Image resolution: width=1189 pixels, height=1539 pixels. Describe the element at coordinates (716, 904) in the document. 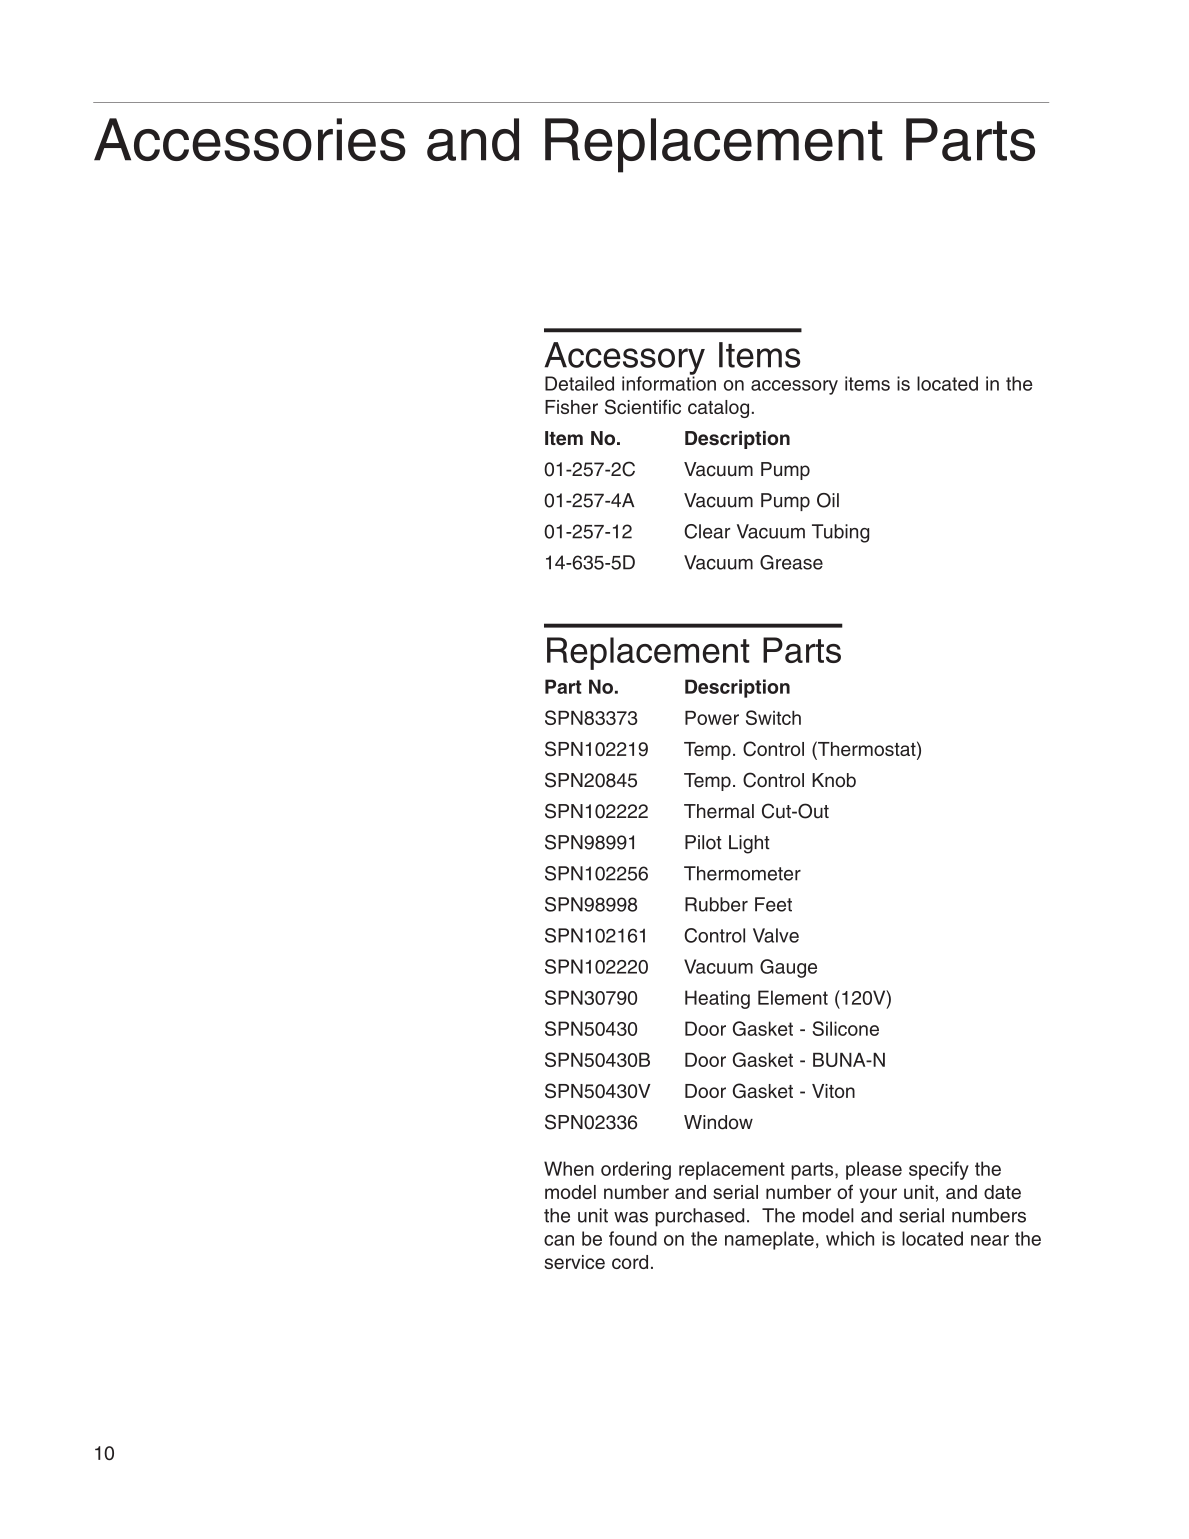

I see `Rubber` at that location.
